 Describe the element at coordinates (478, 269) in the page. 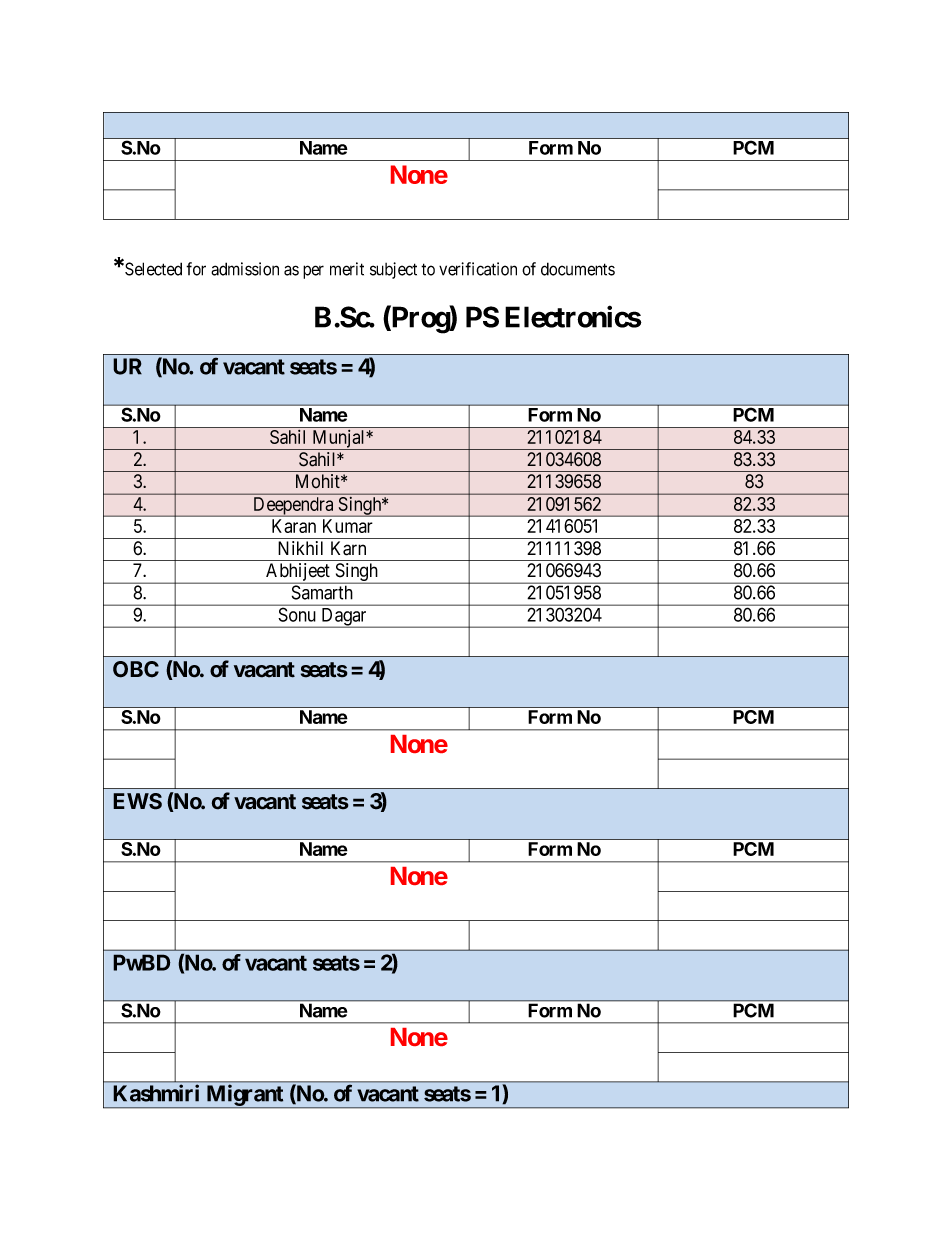

I see `verification` at that location.
